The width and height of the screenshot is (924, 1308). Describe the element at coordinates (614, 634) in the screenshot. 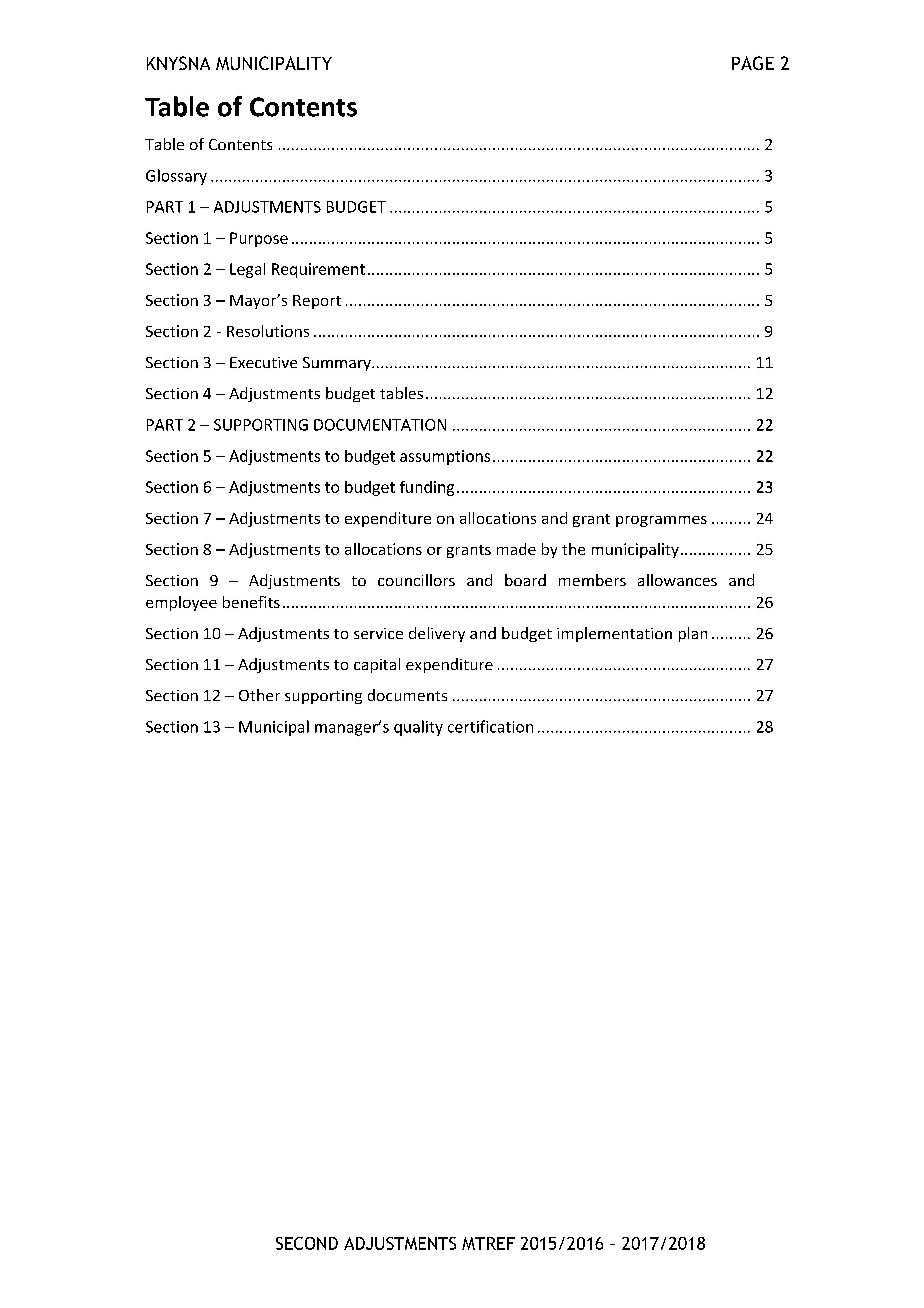

I see `implementation` at that location.
